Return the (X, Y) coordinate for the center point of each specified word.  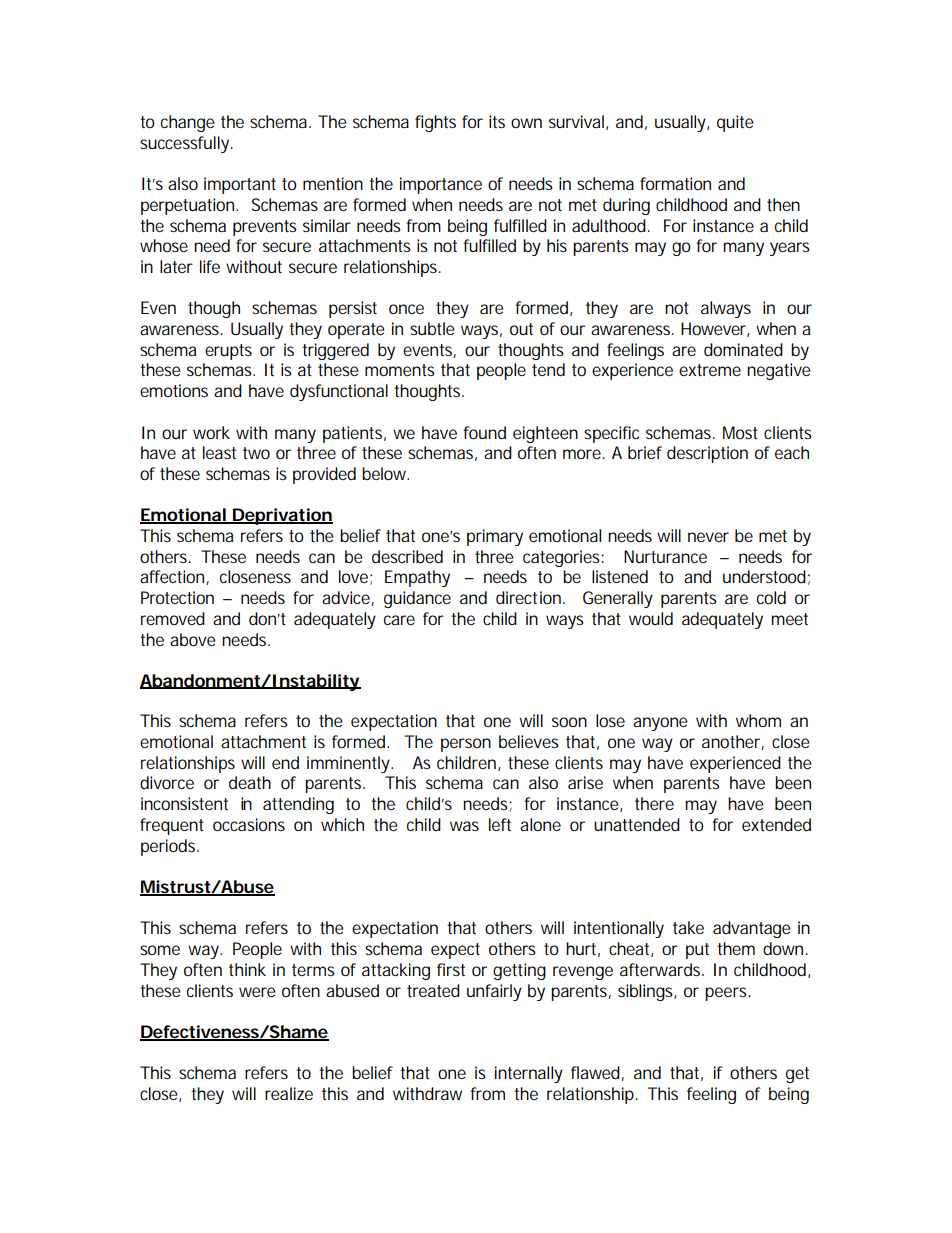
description (707, 454)
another (732, 742)
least (219, 452)
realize (289, 1093)
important (240, 185)
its (497, 121)
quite (735, 123)
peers (726, 994)
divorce (167, 782)
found (484, 432)
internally (529, 1074)
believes (529, 741)
